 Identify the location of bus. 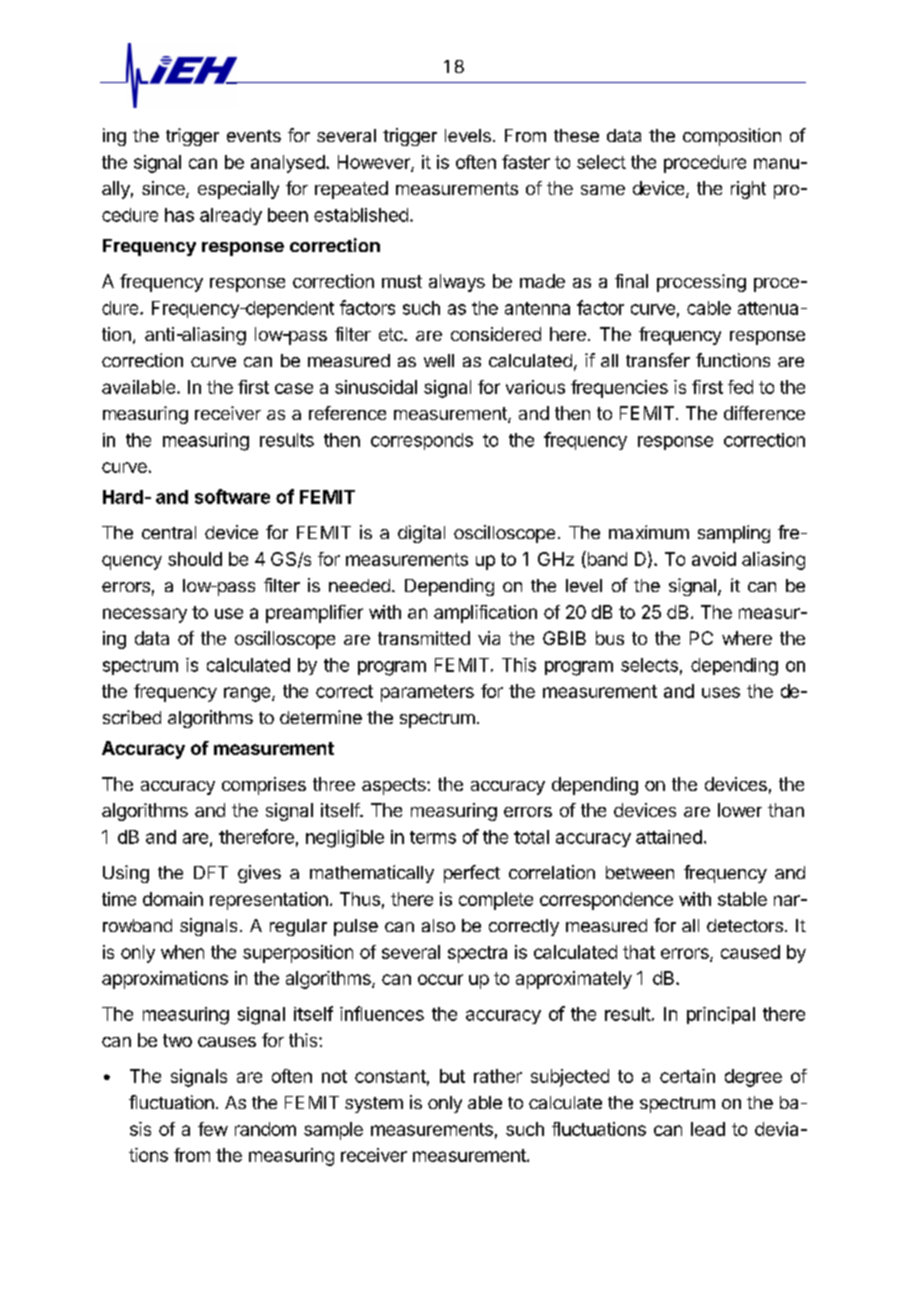
(610, 638).
